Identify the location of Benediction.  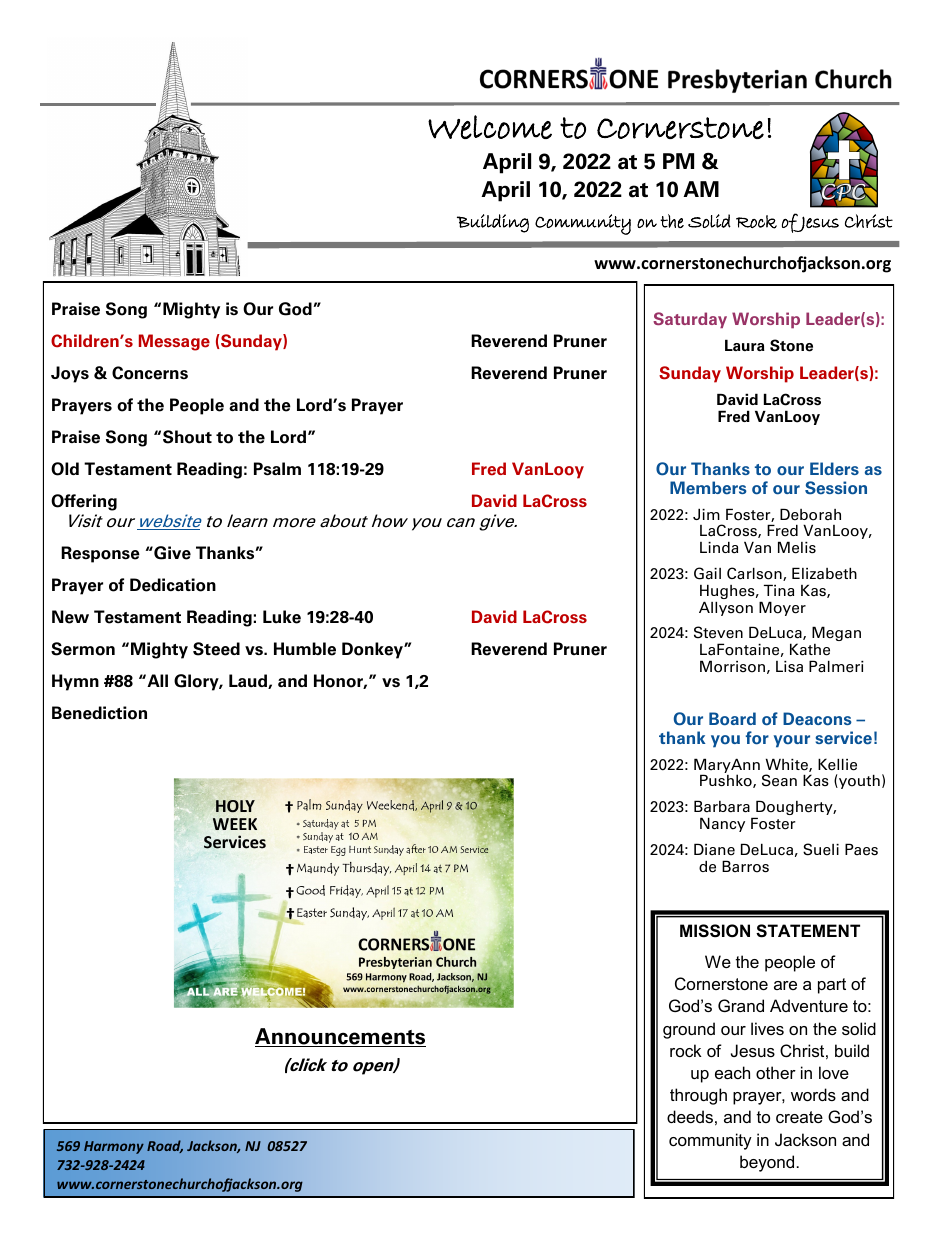
(99, 713).
